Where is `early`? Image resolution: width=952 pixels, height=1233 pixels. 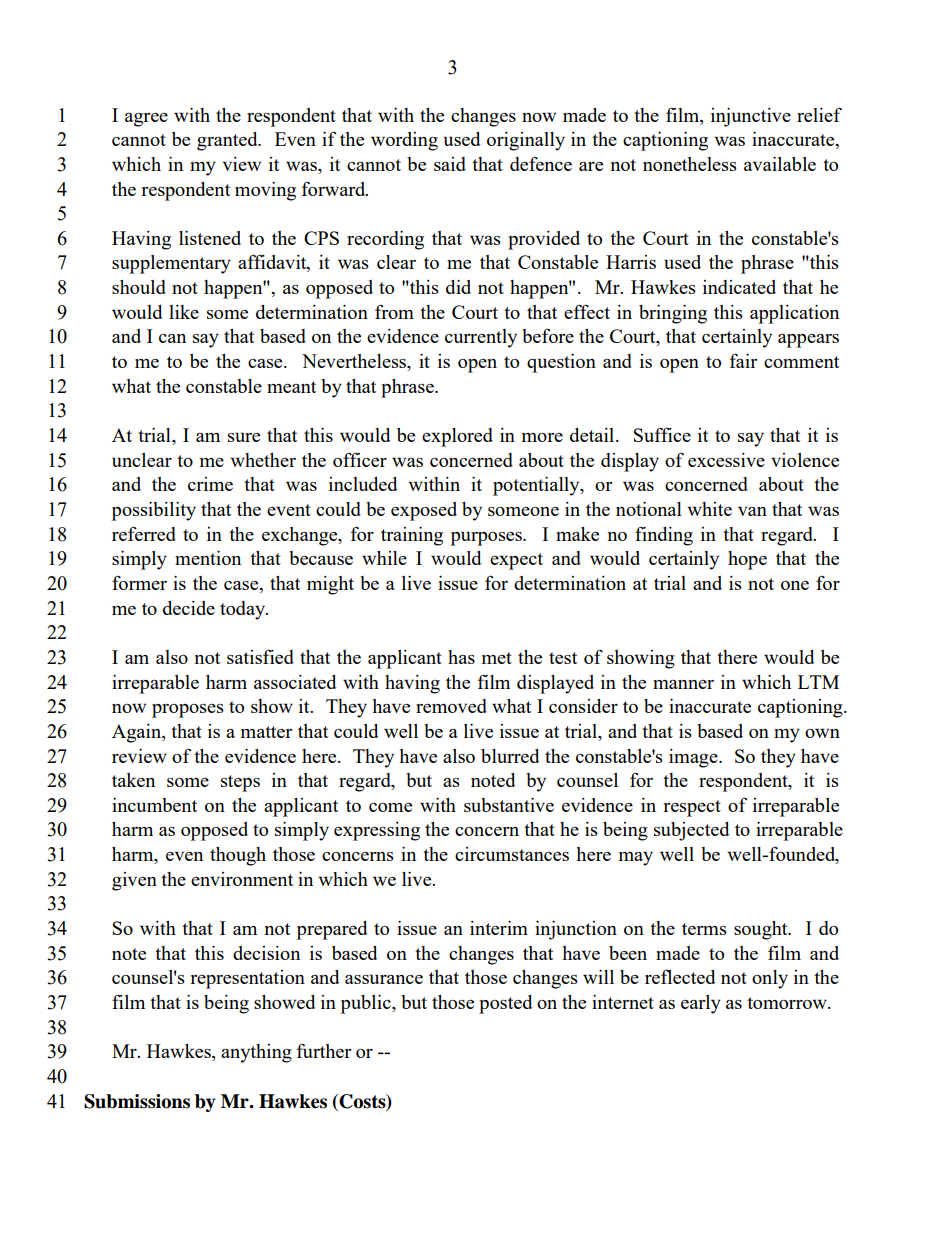 early is located at coordinates (701, 1004).
